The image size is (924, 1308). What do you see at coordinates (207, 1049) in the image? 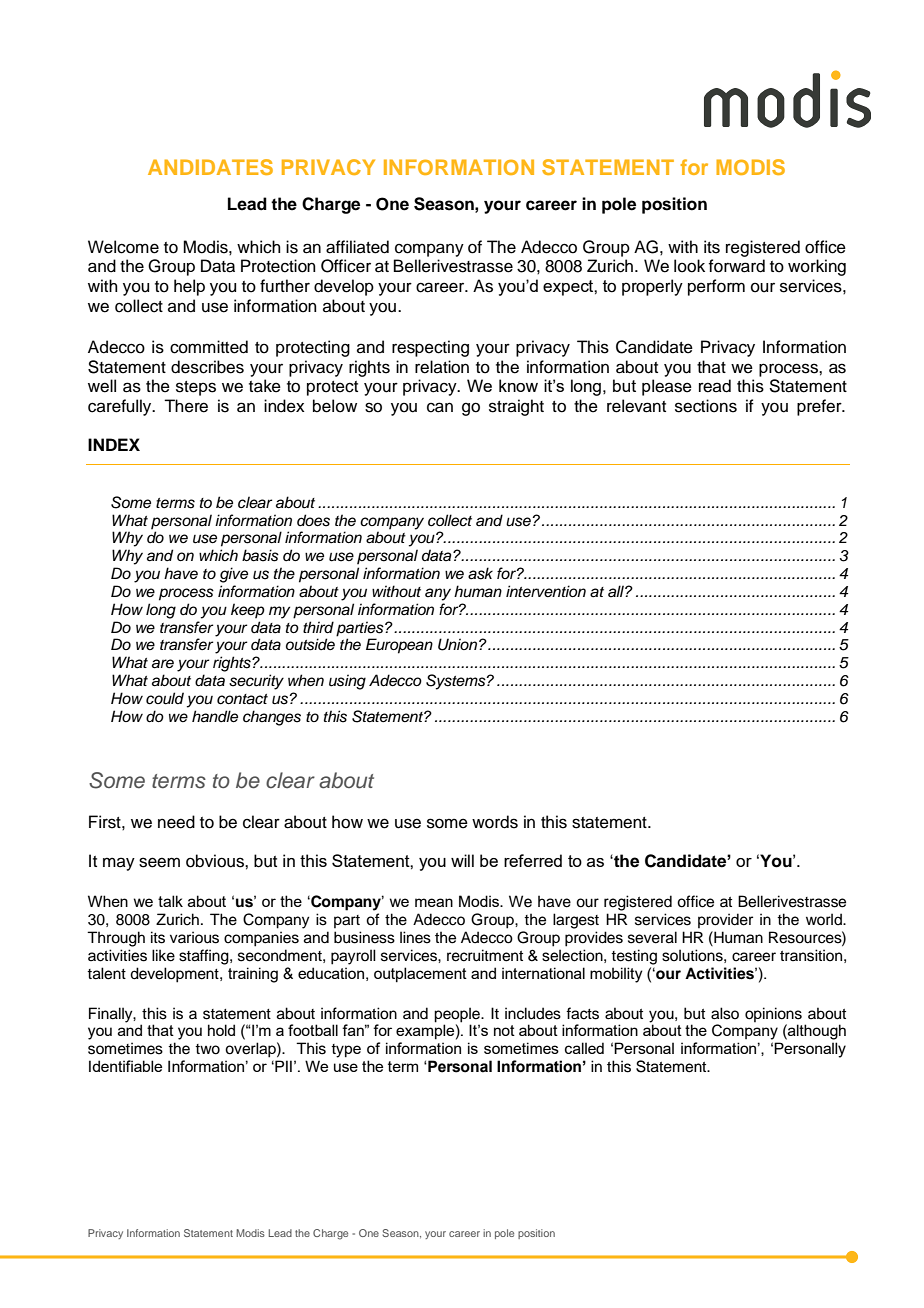
I see `two` at bounding box center [207, 1049].
